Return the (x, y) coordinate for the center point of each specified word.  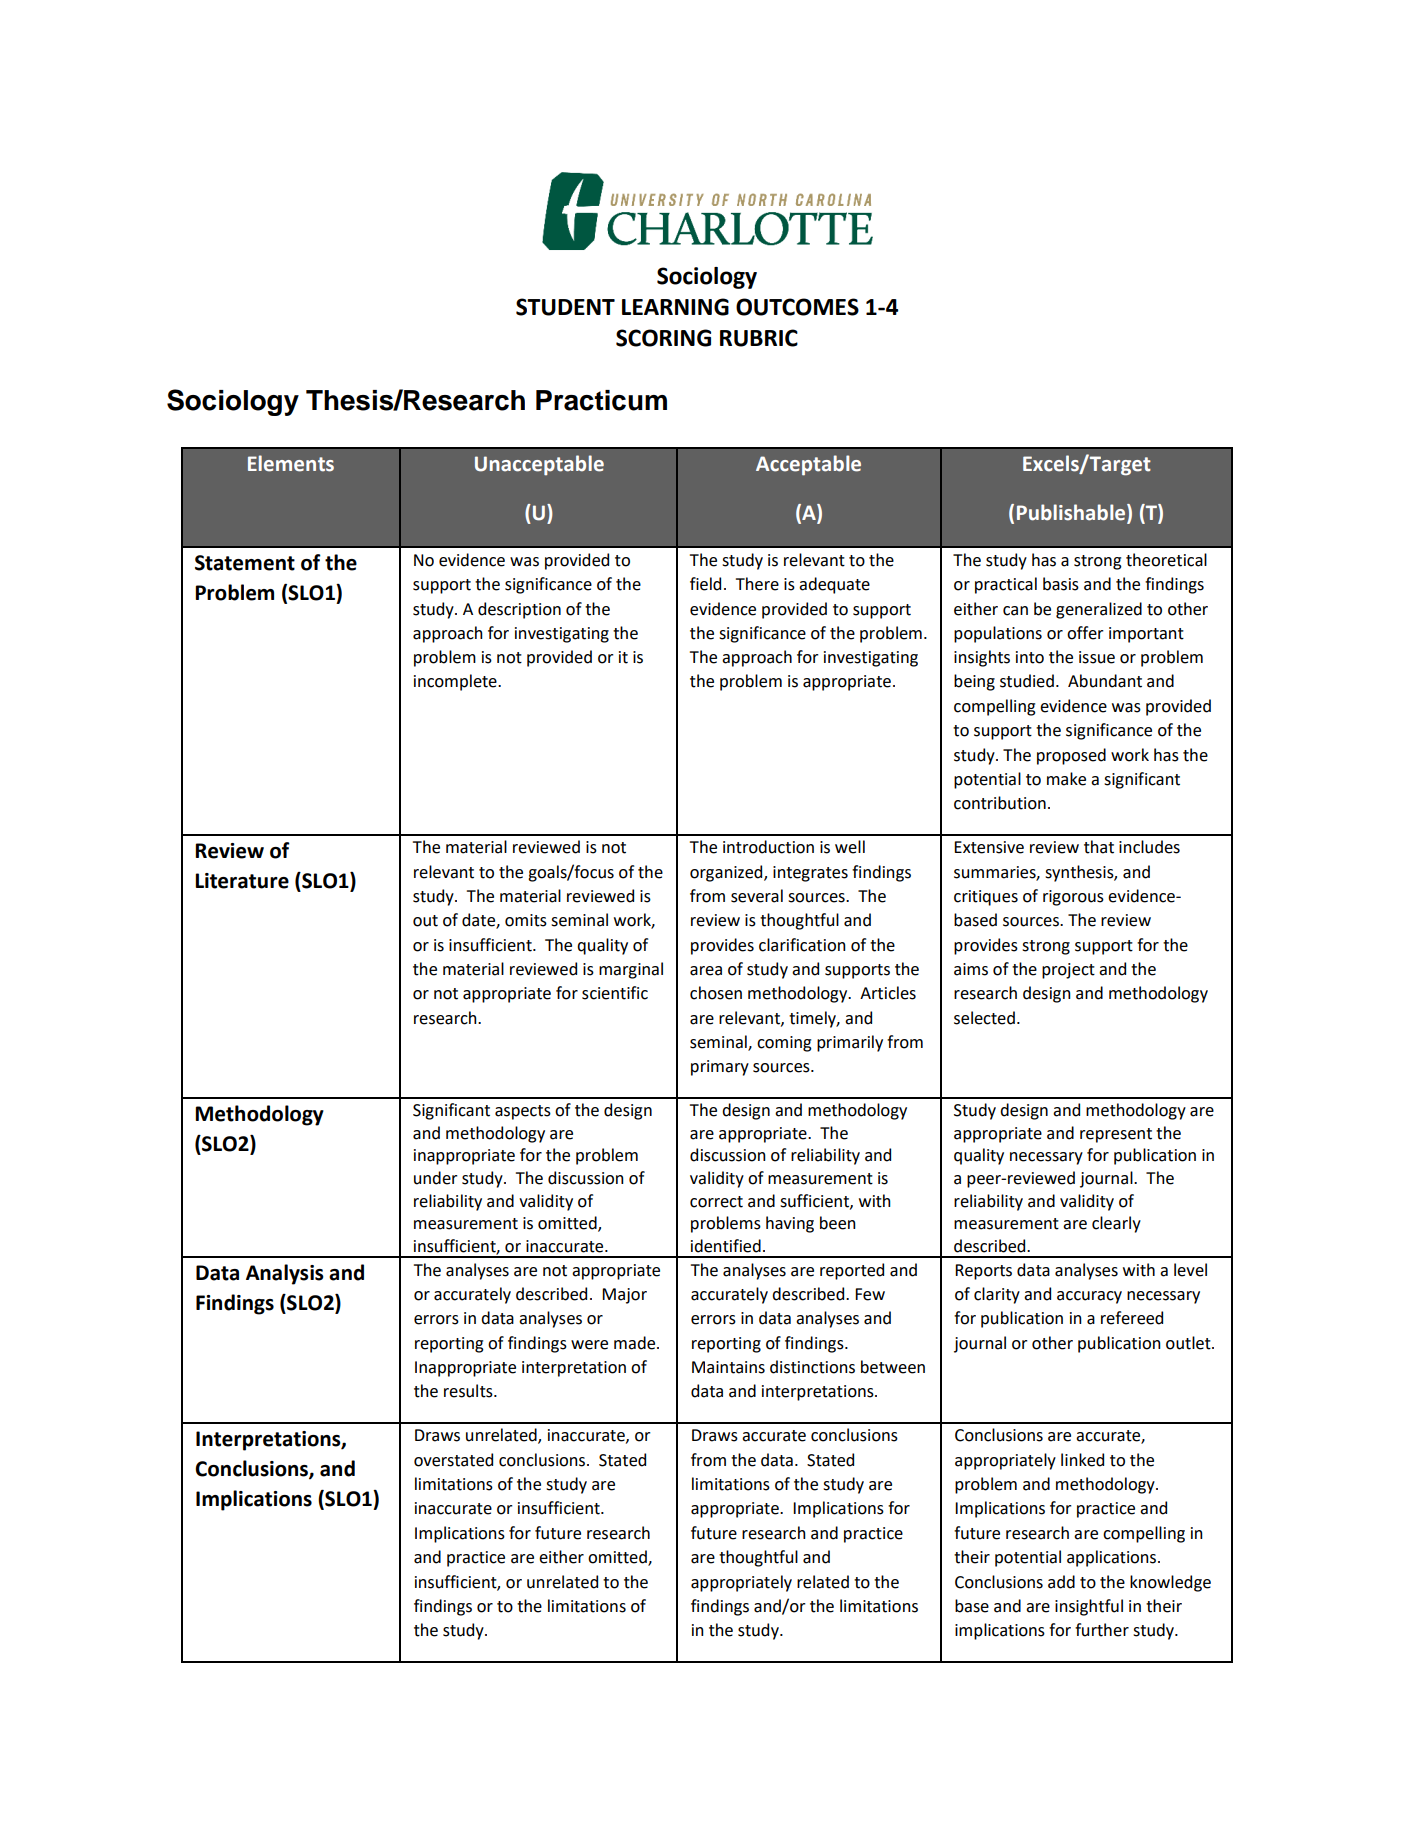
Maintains (728, 1367)
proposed (1071, 756)
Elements (291, 463)
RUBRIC (759, 338)
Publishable (1072, 513)
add (1061, 1582)
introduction (768, 847)
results (469, 1391)
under (436, 1178)
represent (1116, 1135)
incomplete (456, 682)
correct (716, 1202)
